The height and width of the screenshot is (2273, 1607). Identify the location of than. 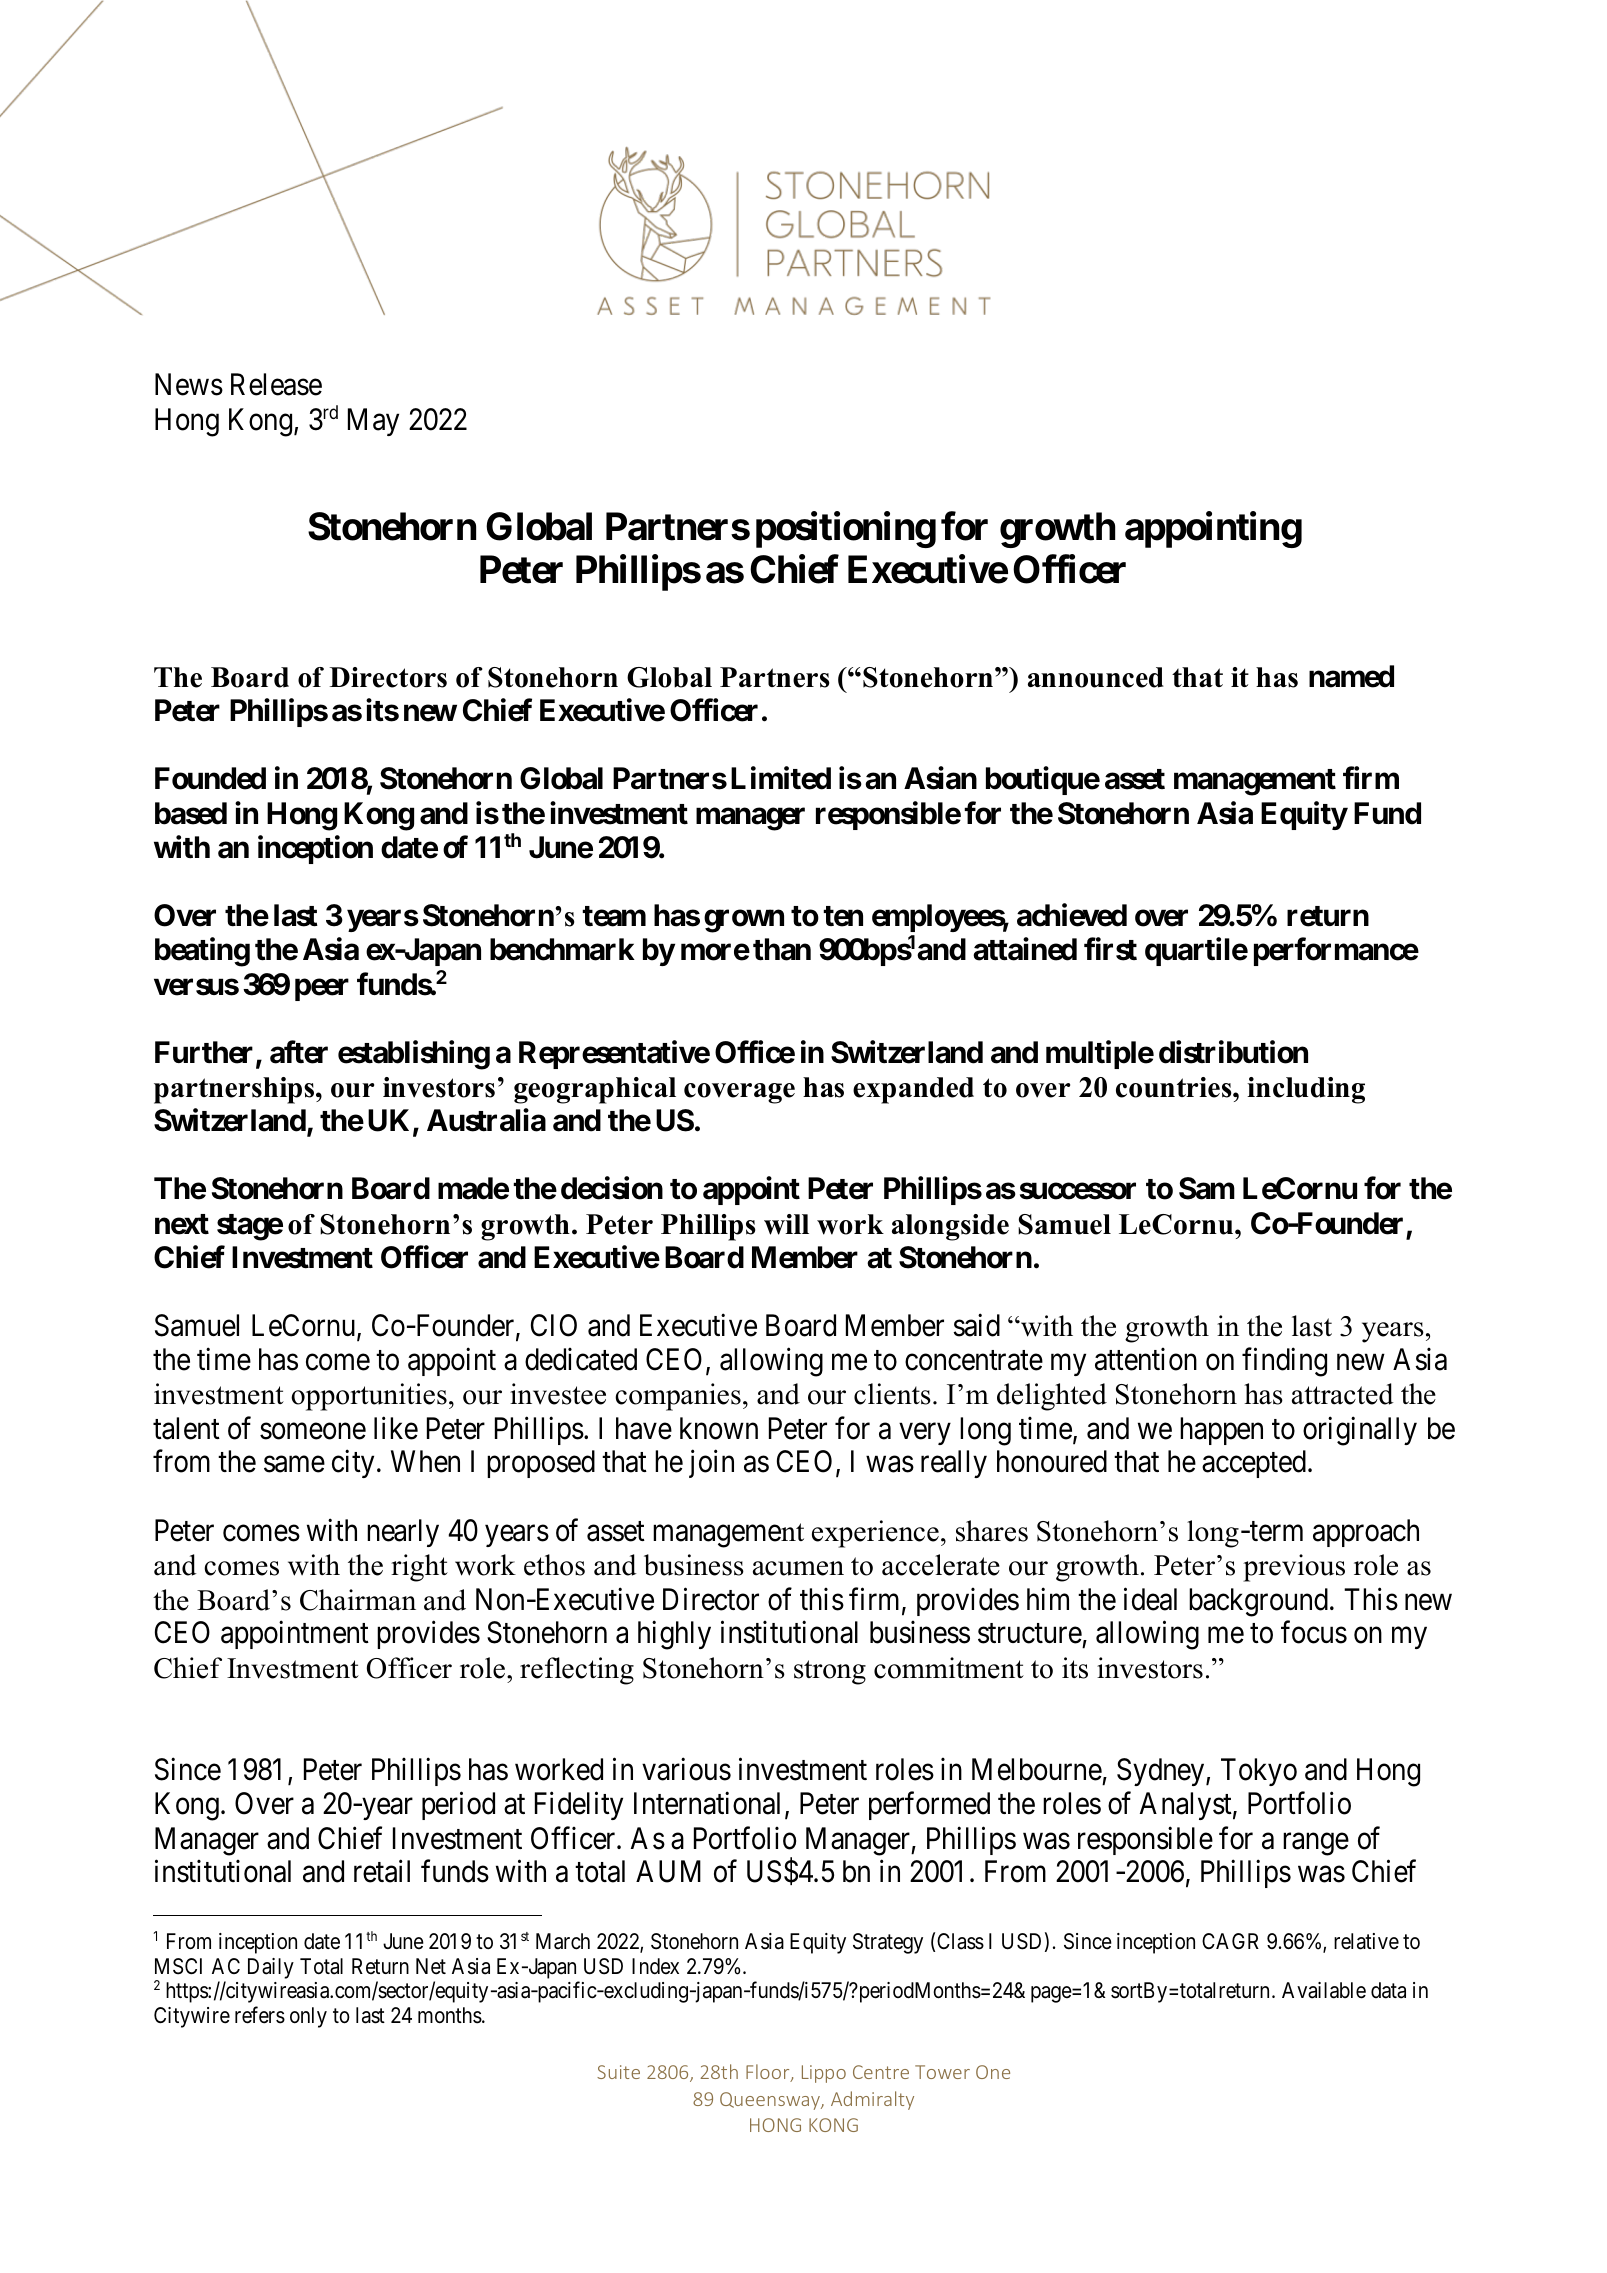
(782, 949).
